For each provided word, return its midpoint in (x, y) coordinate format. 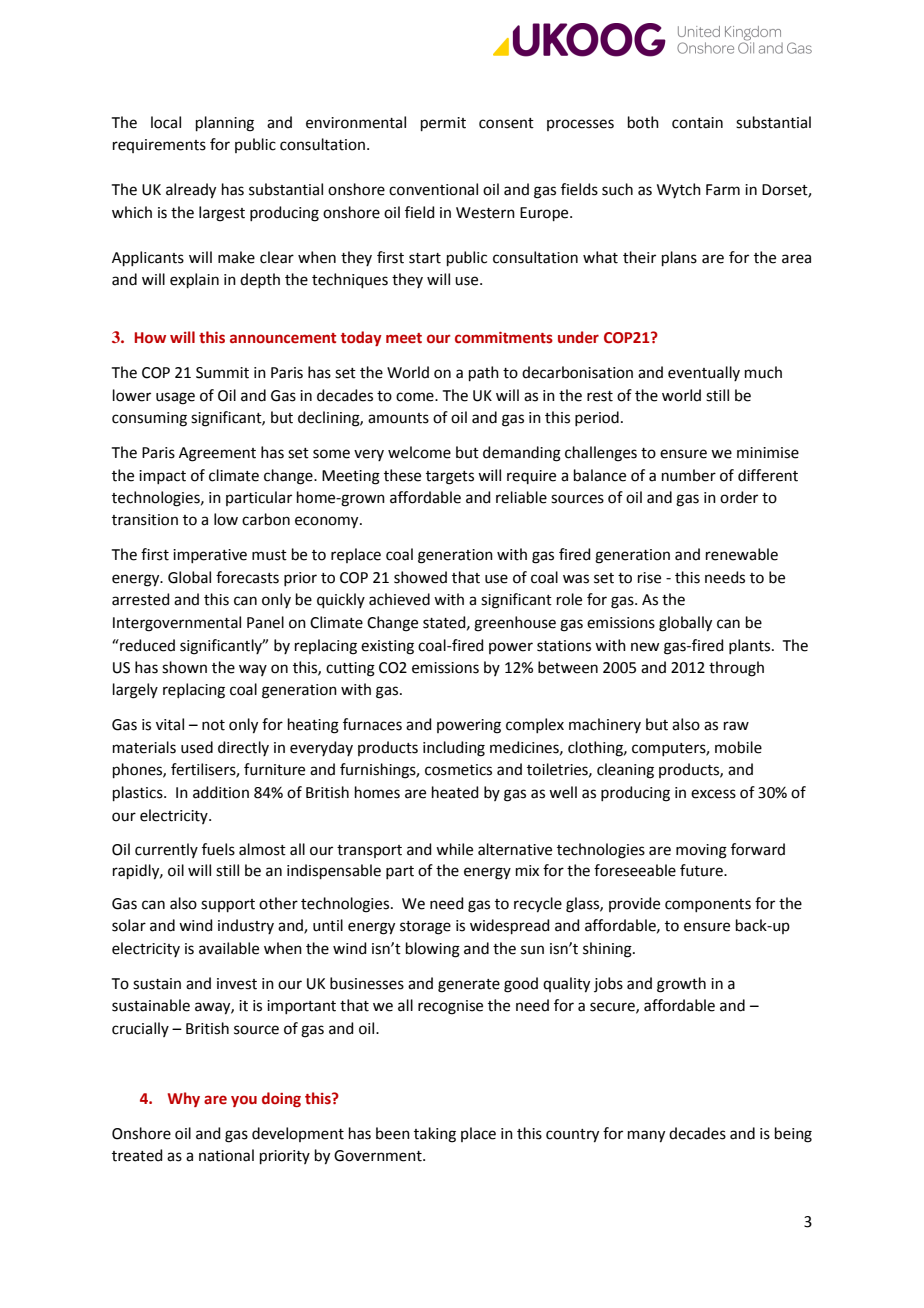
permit (443, 124)
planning (225, 124)
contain (697, 123)
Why (184, 1099)
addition (221, 792)
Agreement (217, 454)
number (689, 475)
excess (713, 794)
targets (450, 478)
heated (455, 792)
